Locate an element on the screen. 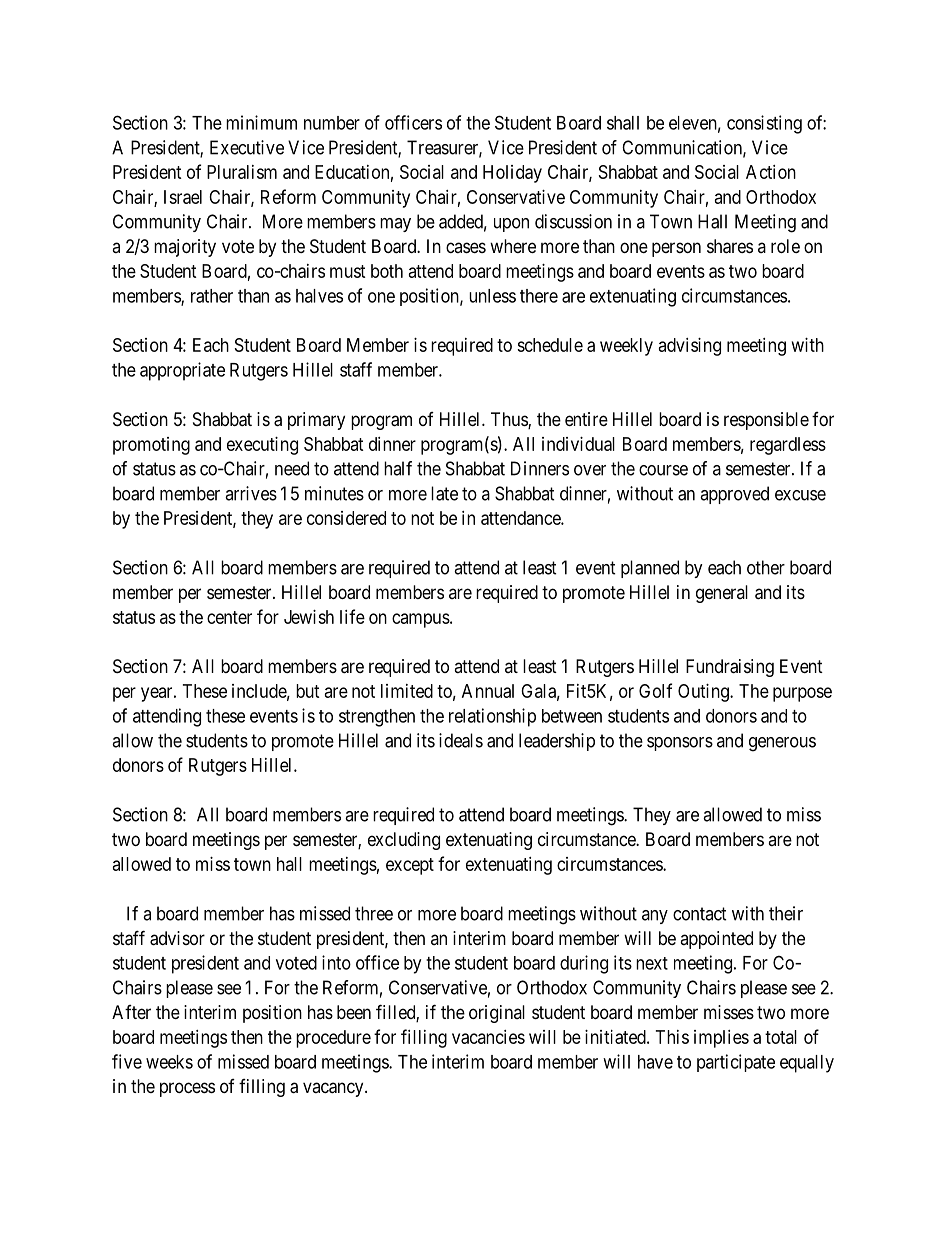 This screenshot has width=952, height=1233. Annual is located at coordinates (488, 691).
